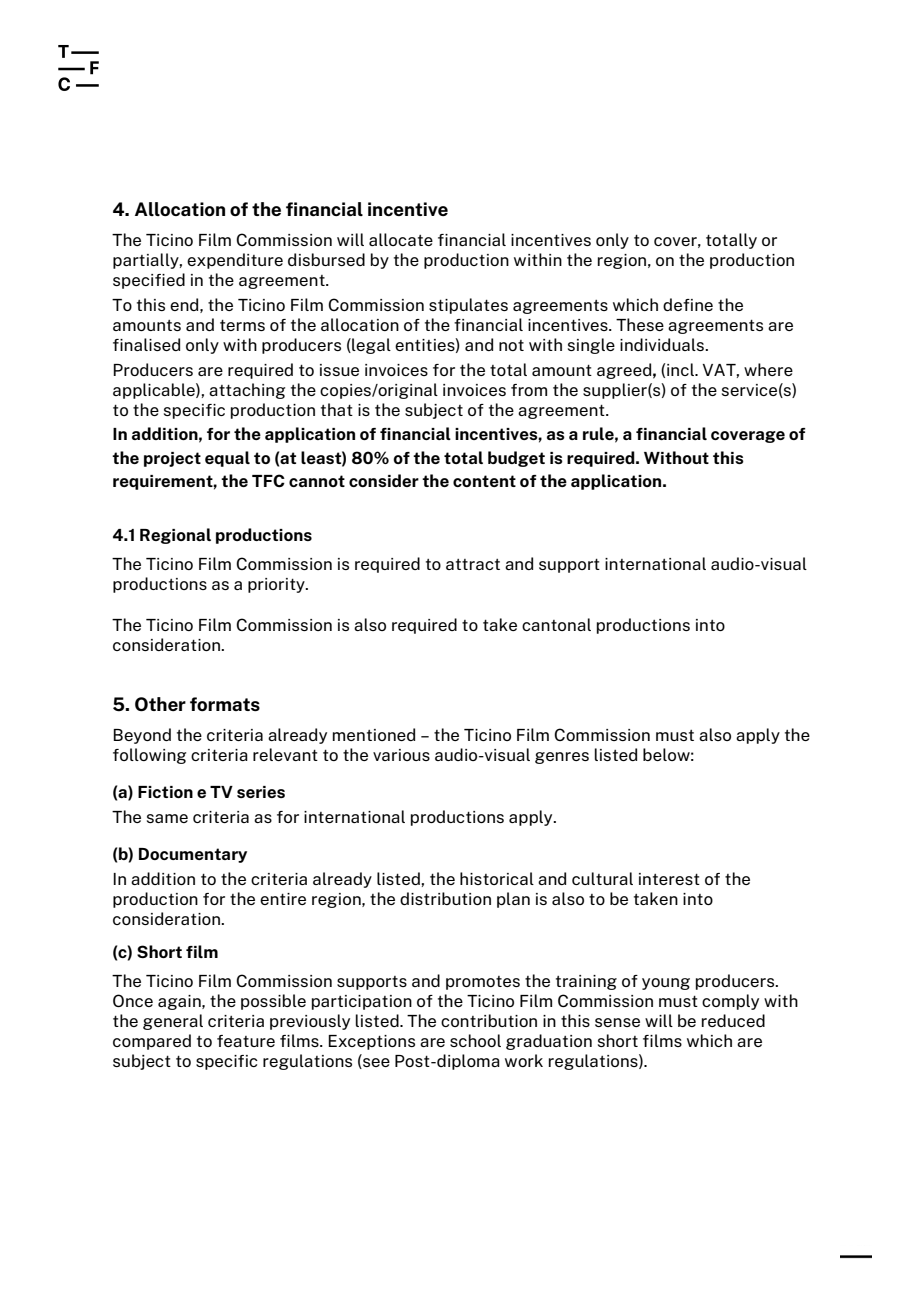 The height and width of the page is (1308, 924). What do you see at coordinates (497, 878) in the page?
I see `historical` at bounding box center [497, 878].
